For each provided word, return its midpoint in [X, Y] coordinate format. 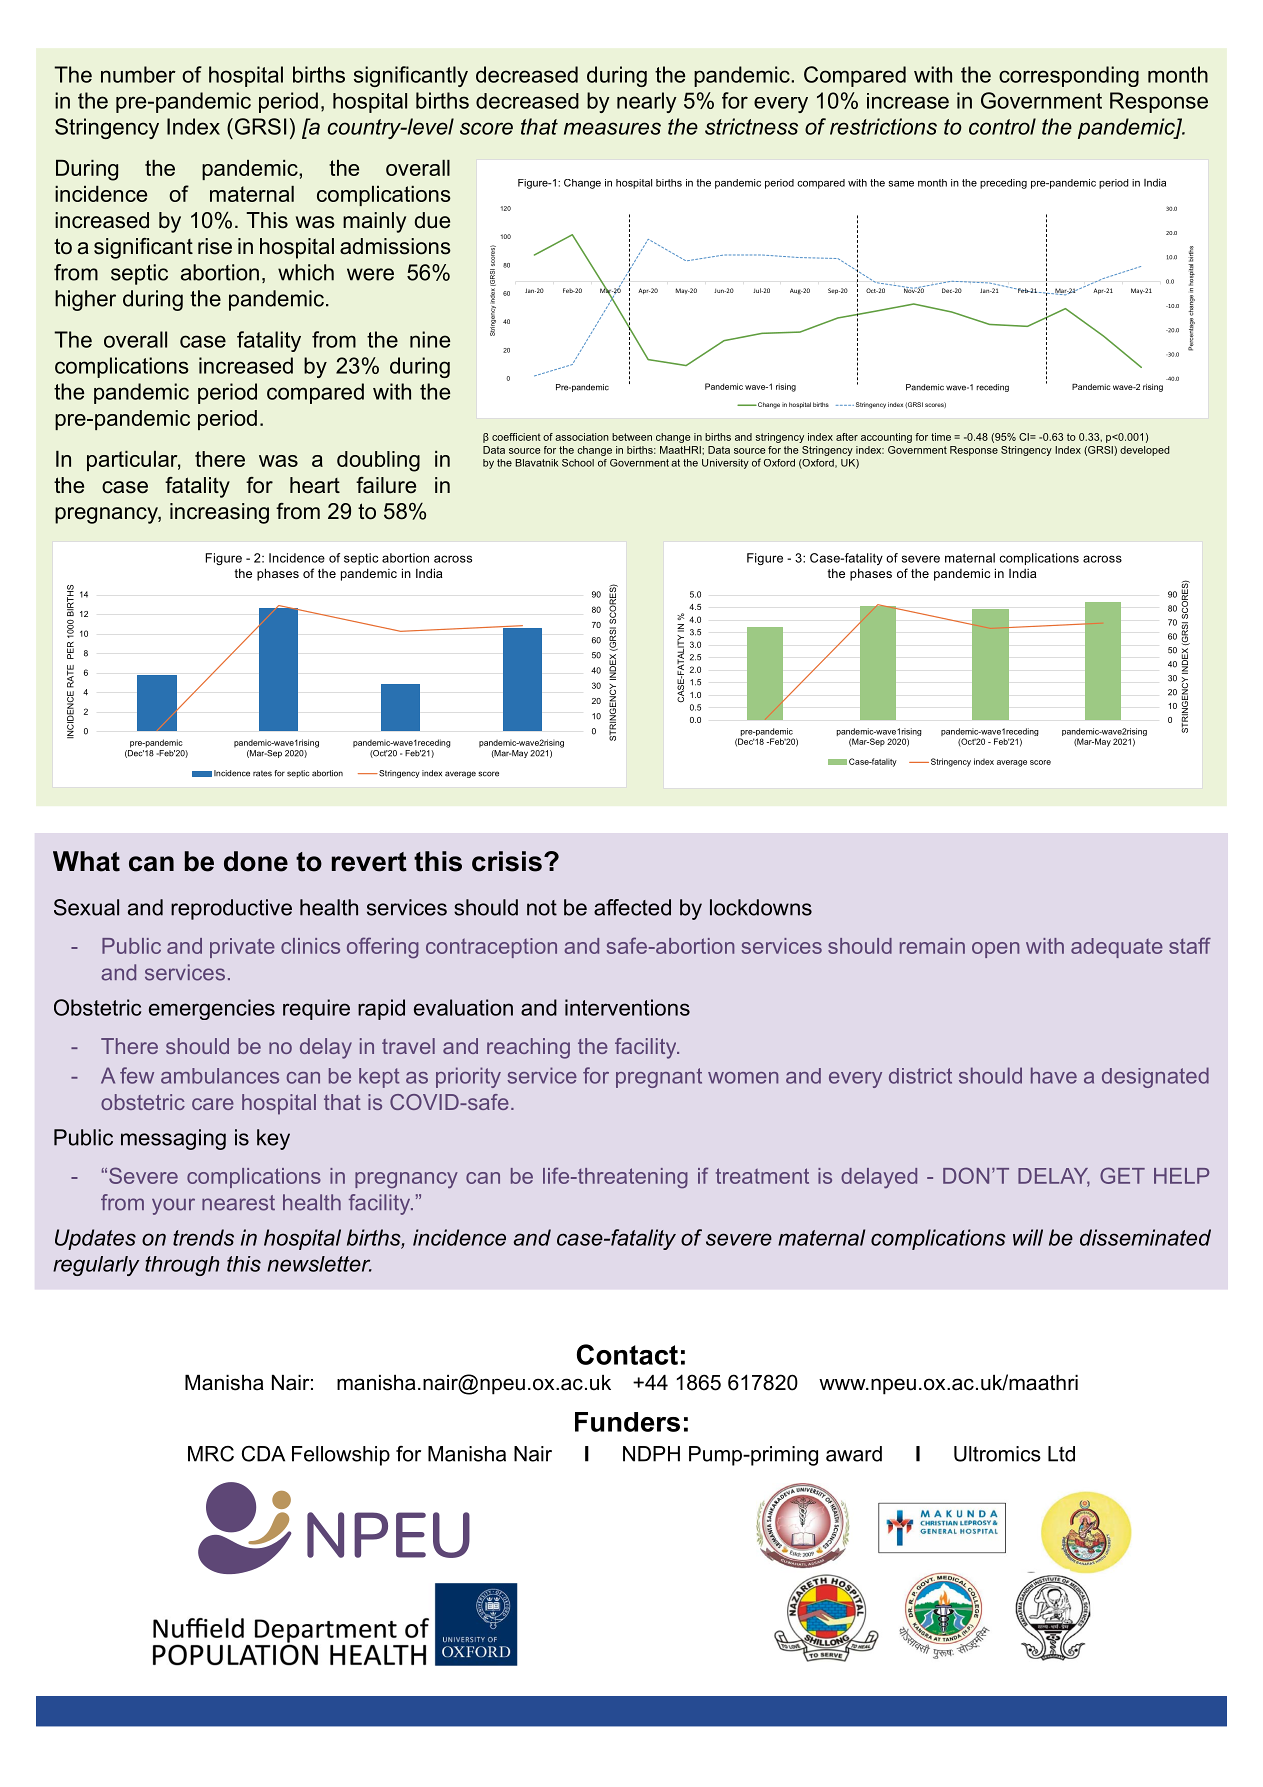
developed [1144, 451]
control [1002, 126]
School [578, 463]
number [138, 74]
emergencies [212, 1009]
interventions [627, 1007]
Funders [627, 1422]
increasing [219, 513]
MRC [211, 1454]
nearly [647, 102]
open [995, 950]
